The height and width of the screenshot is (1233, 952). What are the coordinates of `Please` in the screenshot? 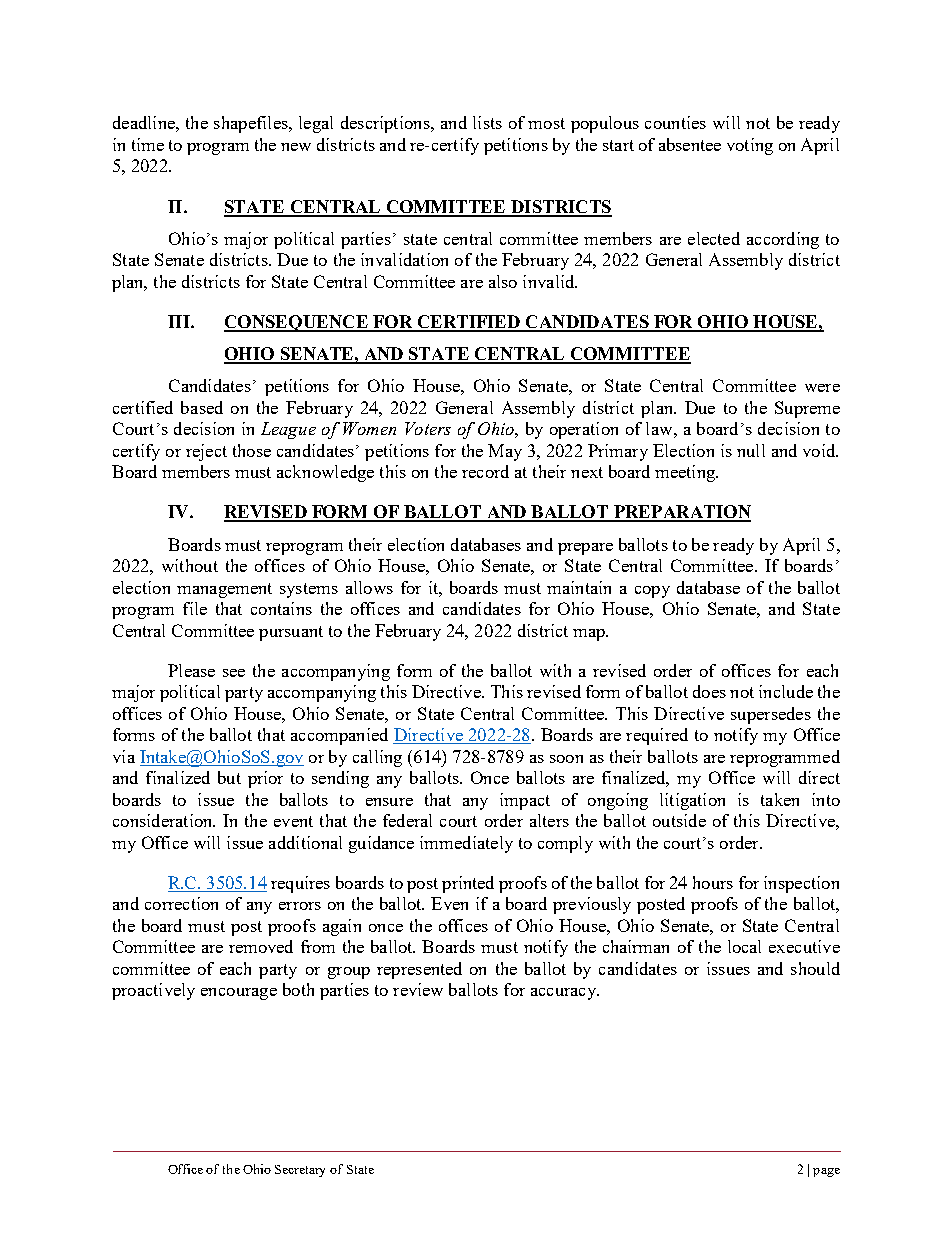 It's located at (191, 670).
